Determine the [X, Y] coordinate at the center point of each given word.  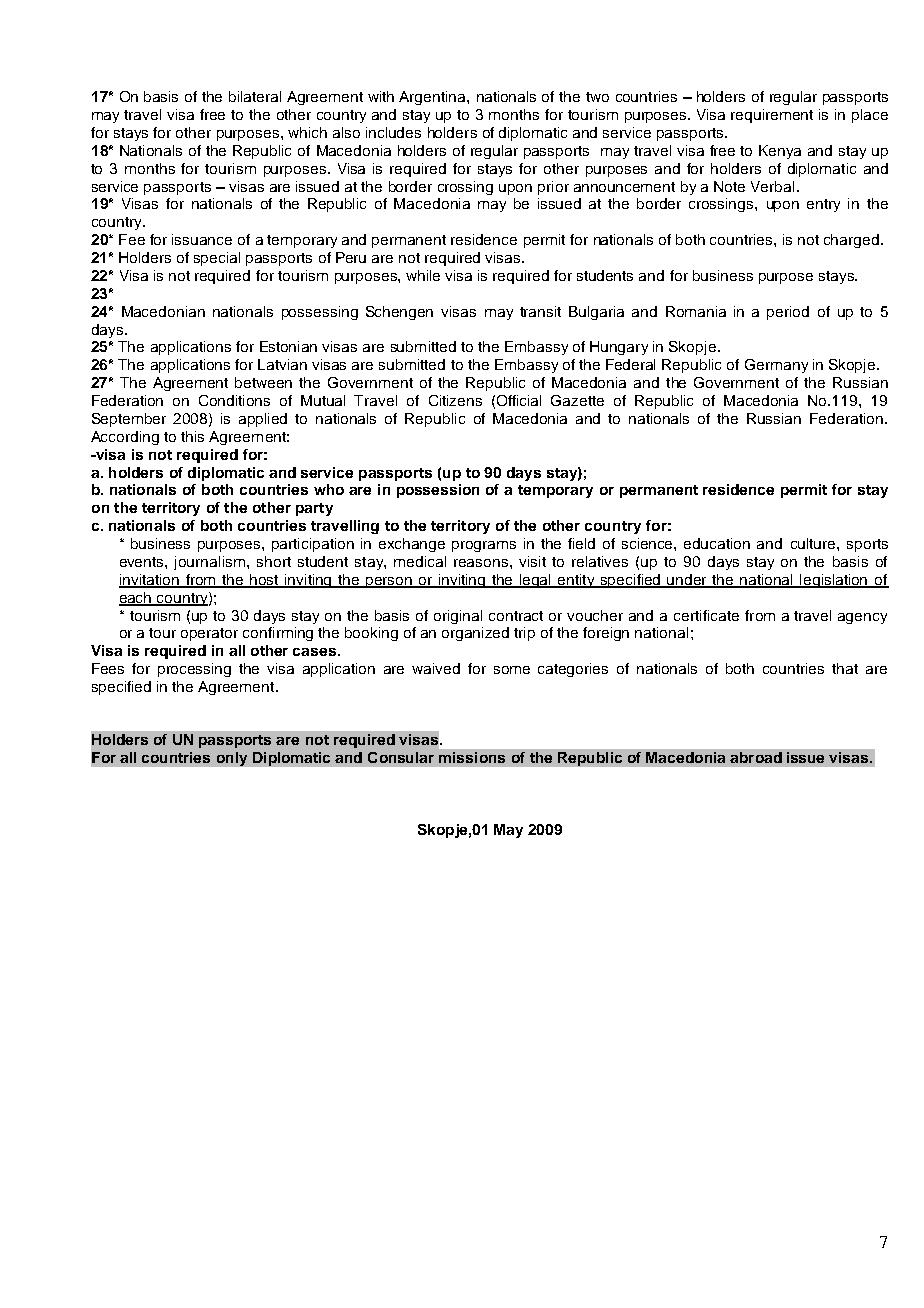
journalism [209, 563]
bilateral [255, 96]
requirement [772, 116]
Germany [776, 366]
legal [536, 581]
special [217, 259]
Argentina [433, 98]
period [788, 313]
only [232, 759]
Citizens [455, 400]
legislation [834, 581]
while [423, 275]
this [192, 436]
